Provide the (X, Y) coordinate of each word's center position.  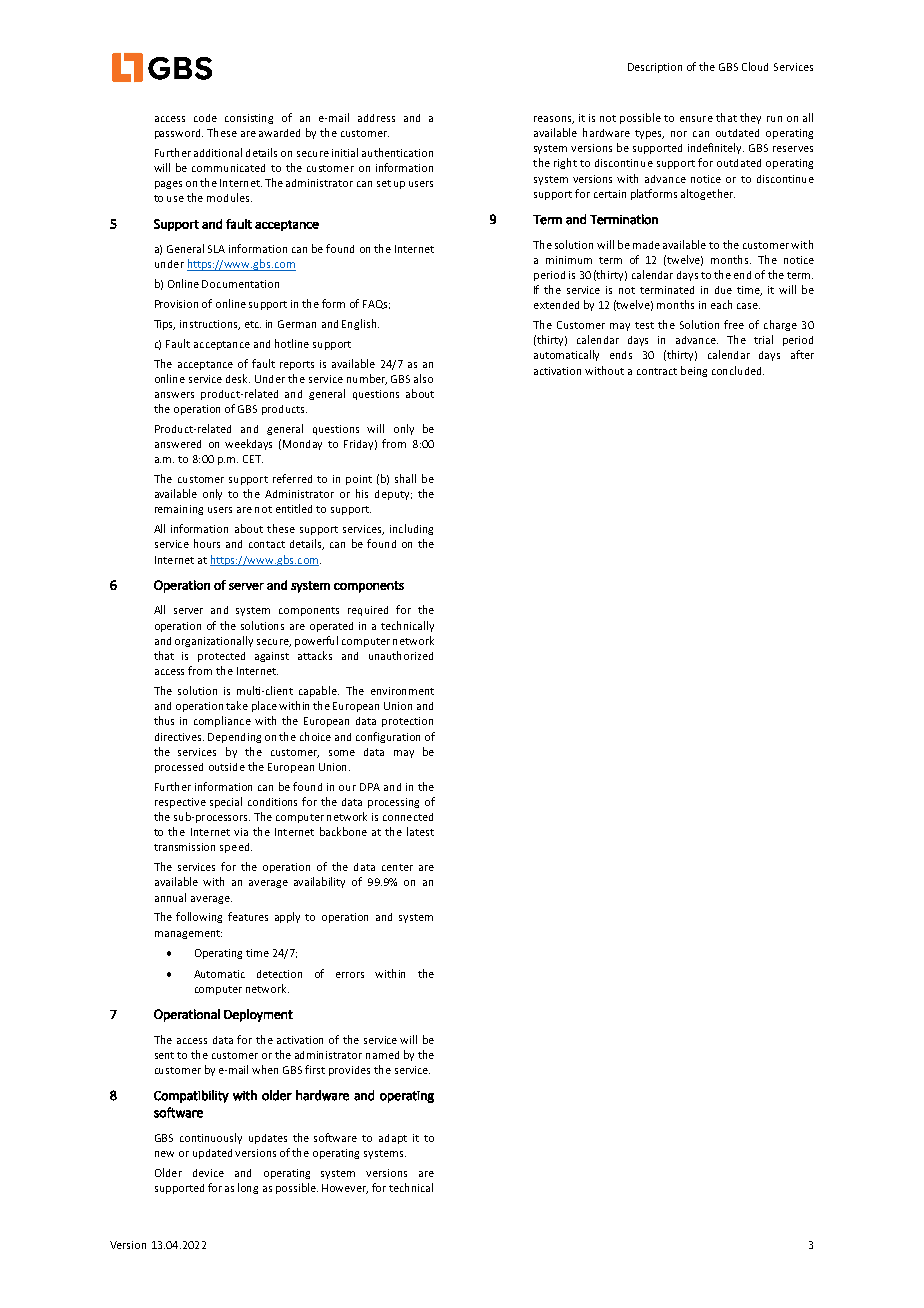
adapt (393, 1139)
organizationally (214, 641)
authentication (397, 152)
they (750, 118)
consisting (249, 119)
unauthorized (401, 655)
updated (212, 1154)
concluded (738, 370)
